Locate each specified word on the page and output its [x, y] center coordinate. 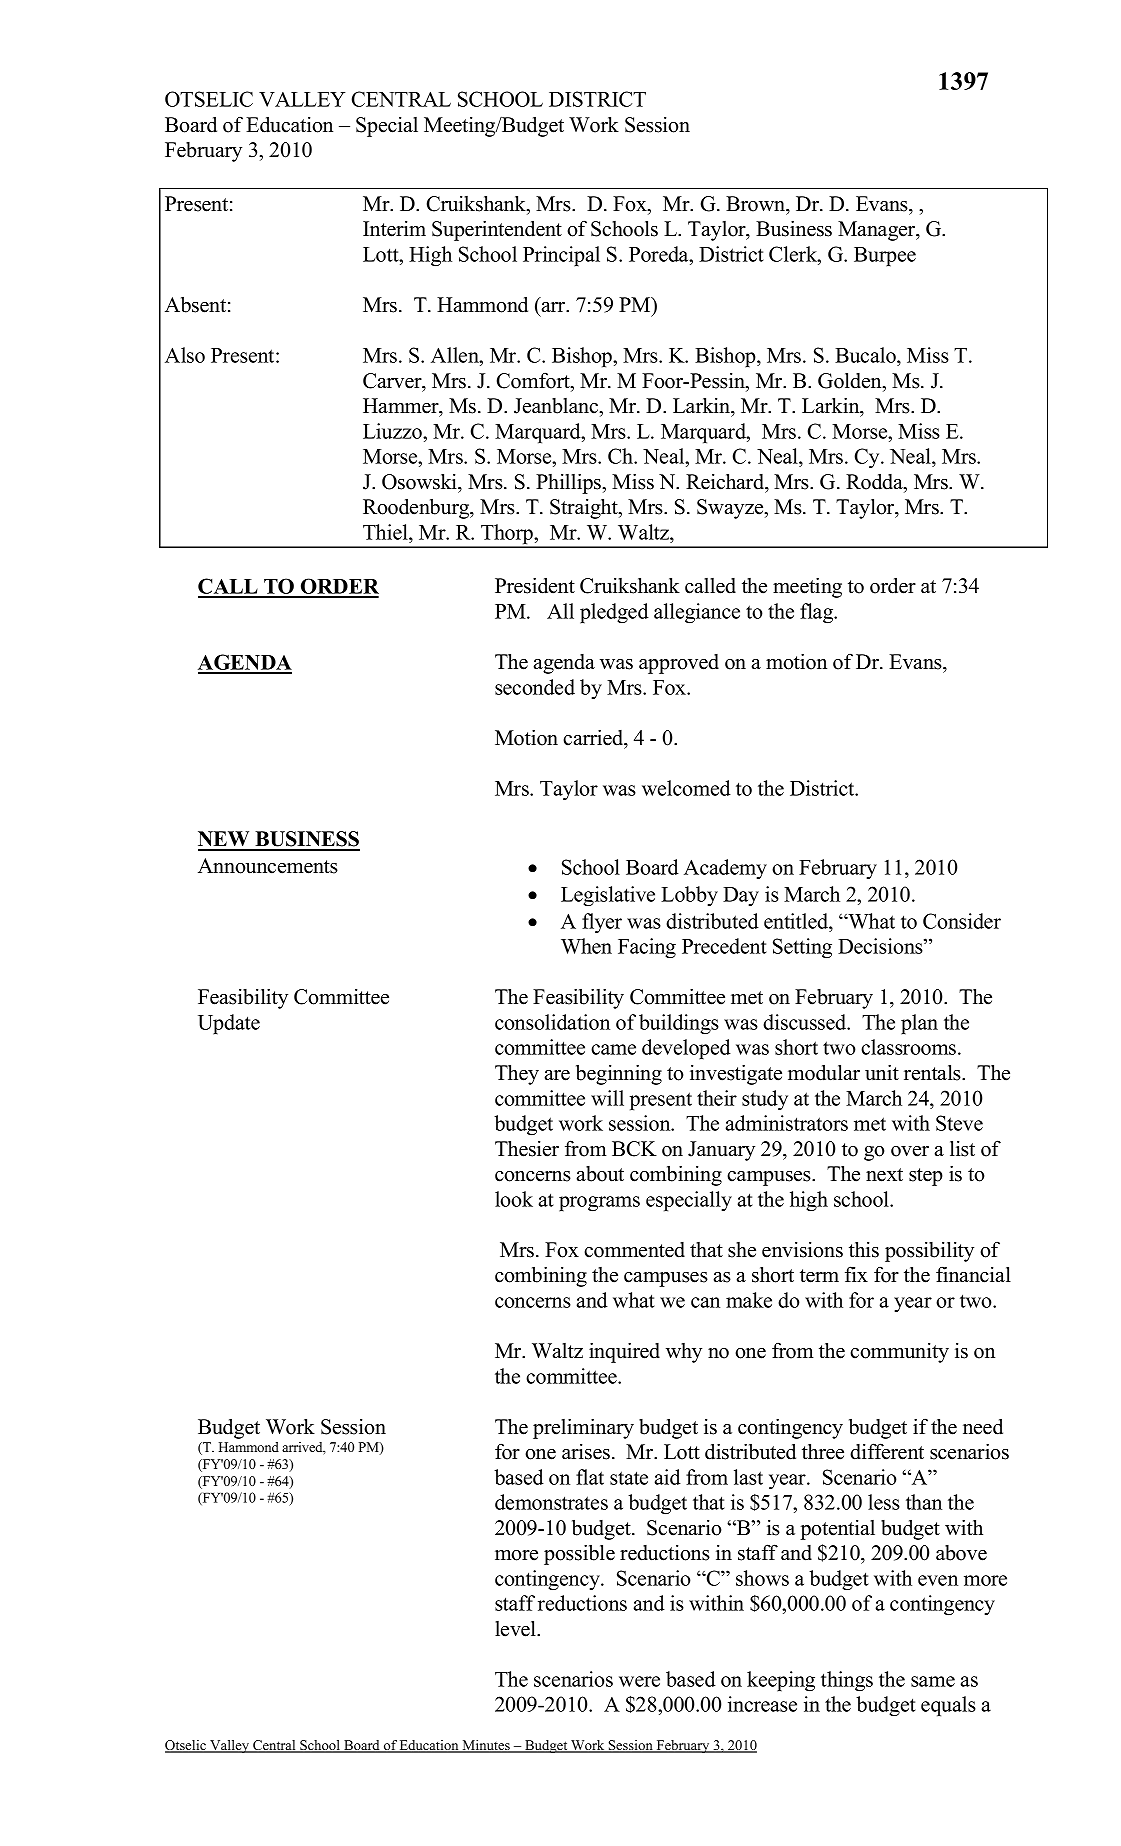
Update [229, 1024]
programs [599, 1204]
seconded [535, 687]
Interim [394, 229]
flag [818, 613]
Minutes [486, 1746]
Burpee [885, 257]
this [864, 1250]
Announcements [268, 866]
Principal [561, 256]
